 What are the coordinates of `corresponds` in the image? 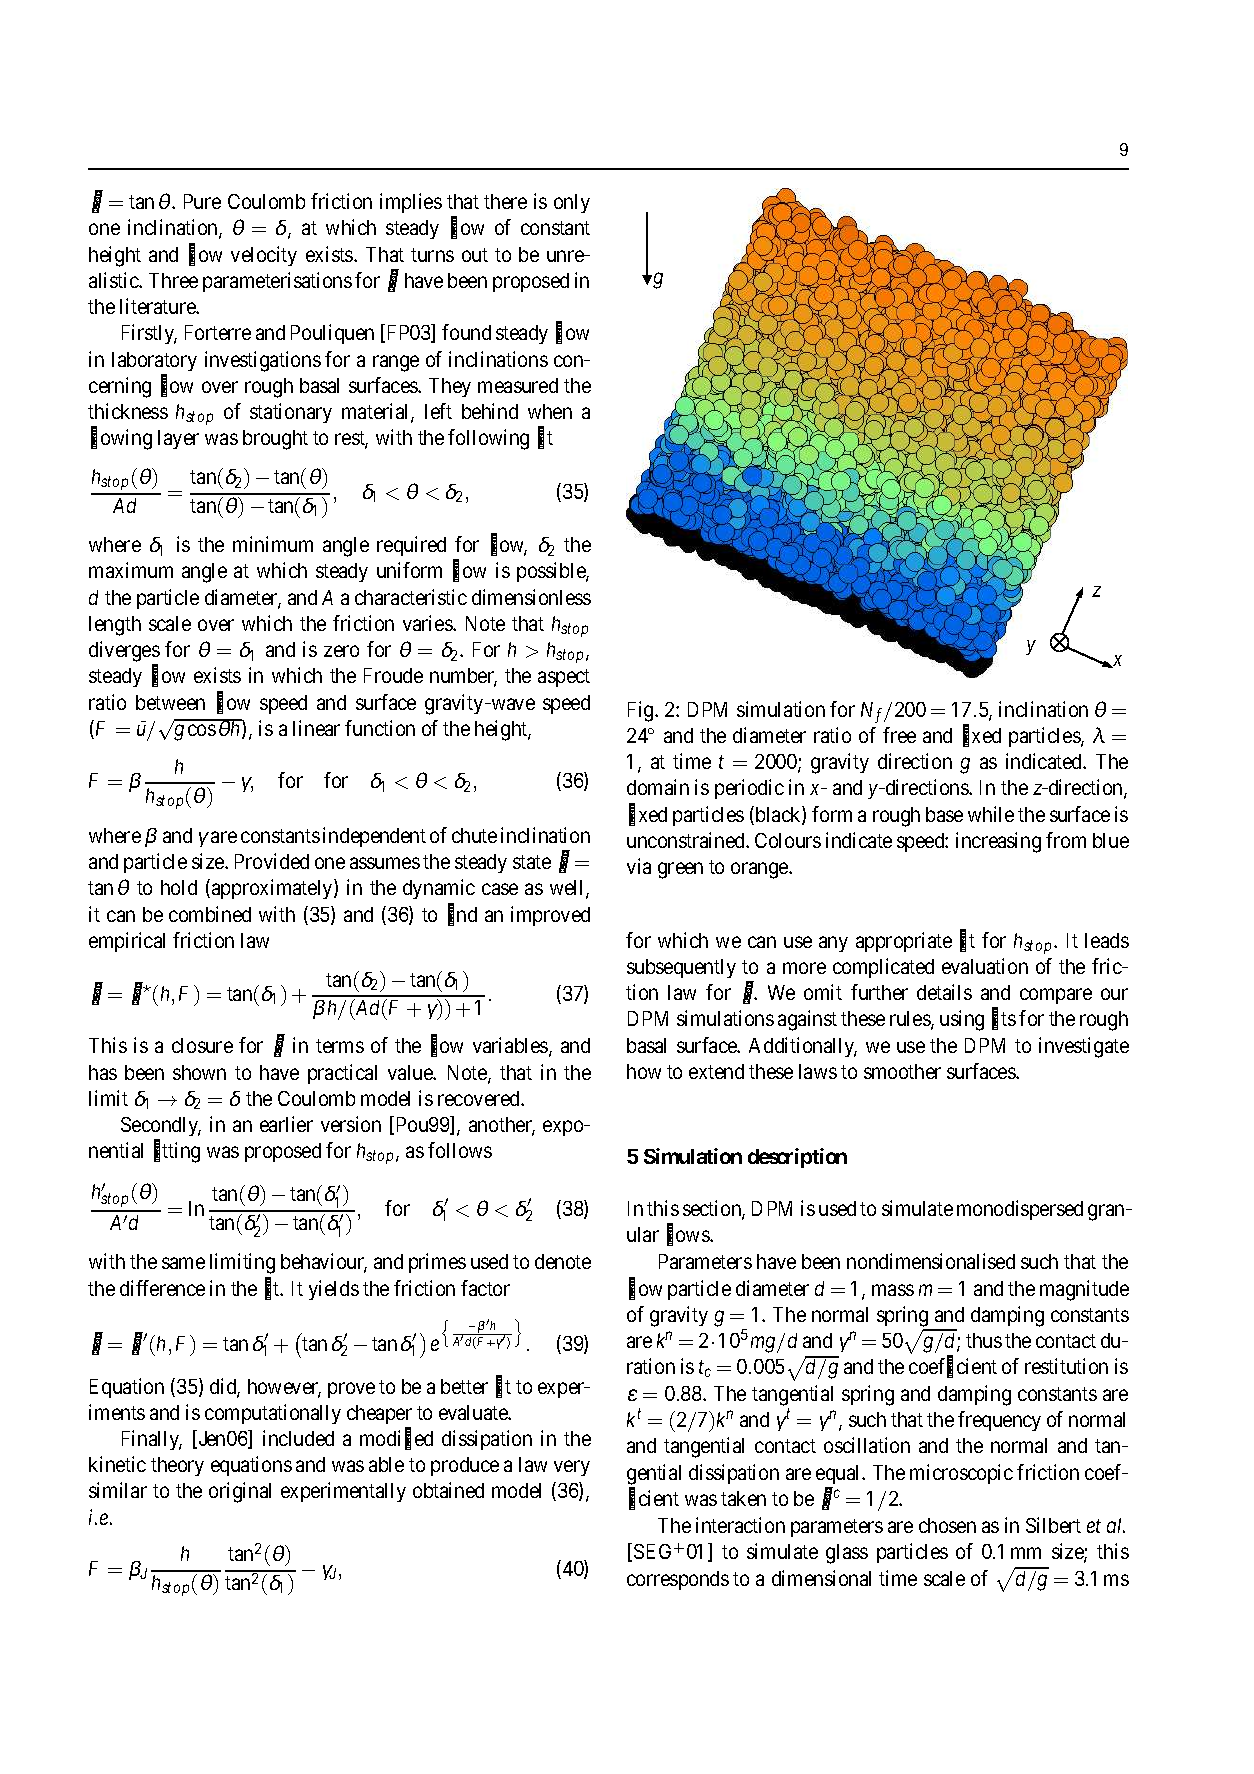 It's located at (678, 1580).
